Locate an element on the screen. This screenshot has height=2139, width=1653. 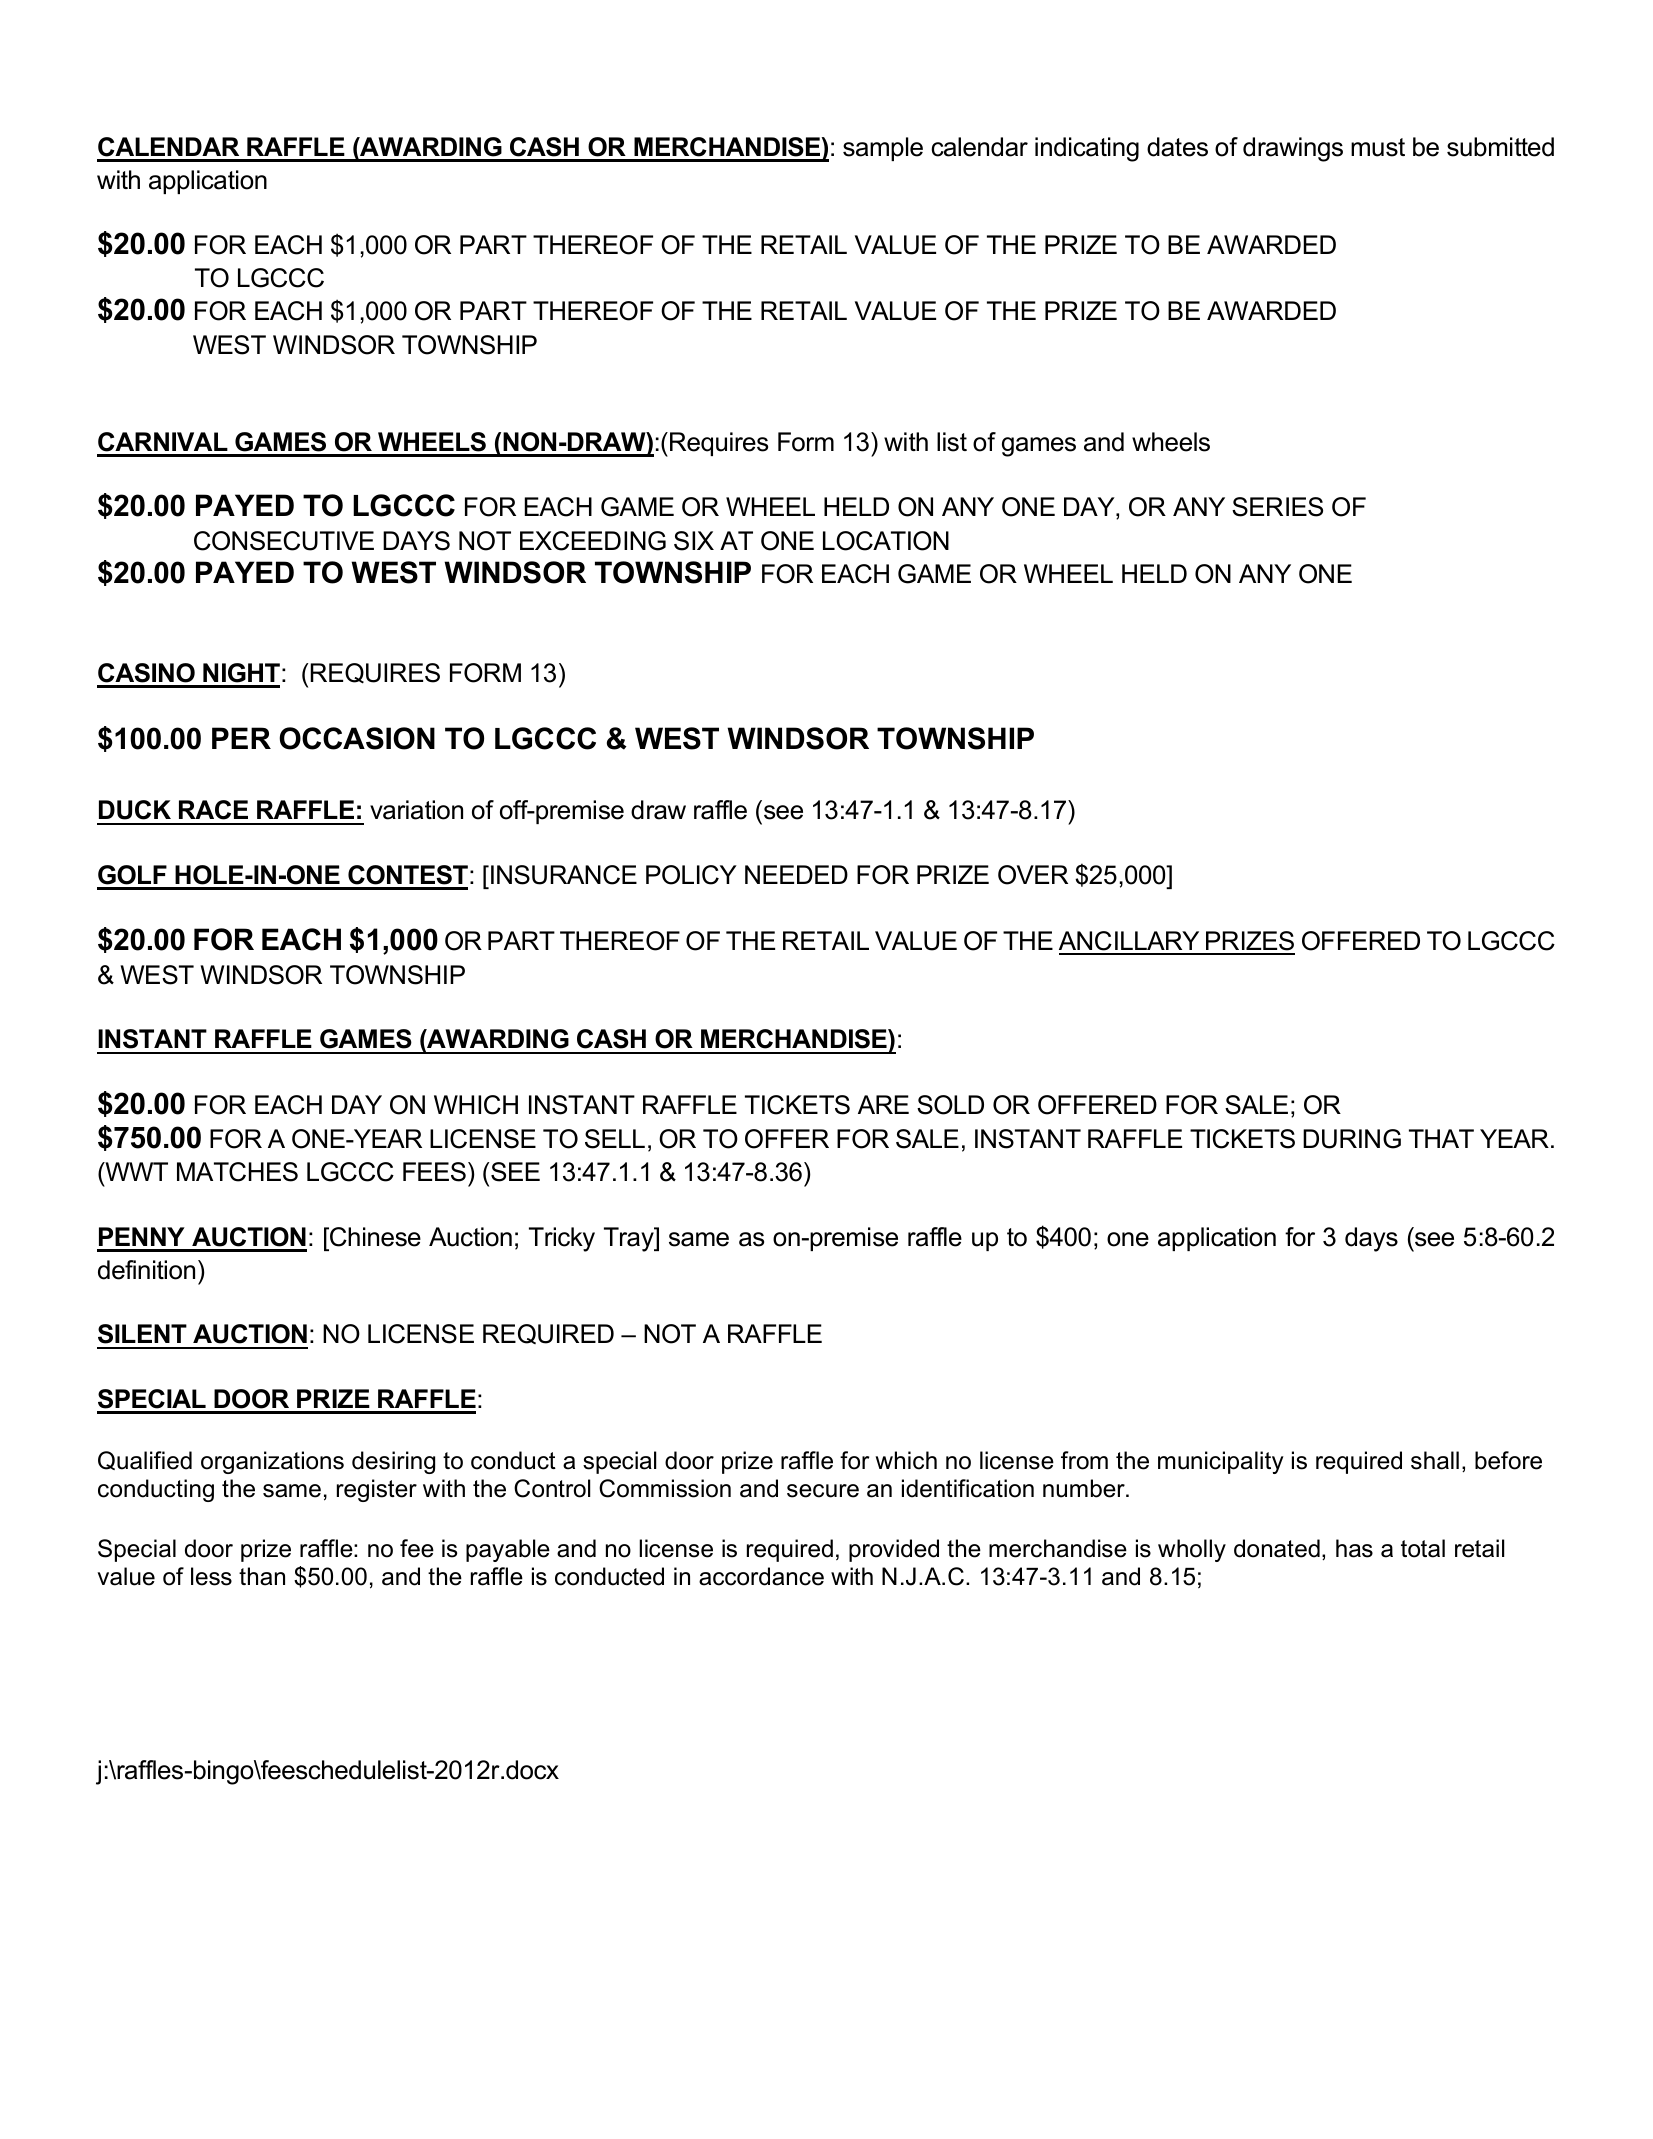
NEEDED is located at coordinates (796, 874).
